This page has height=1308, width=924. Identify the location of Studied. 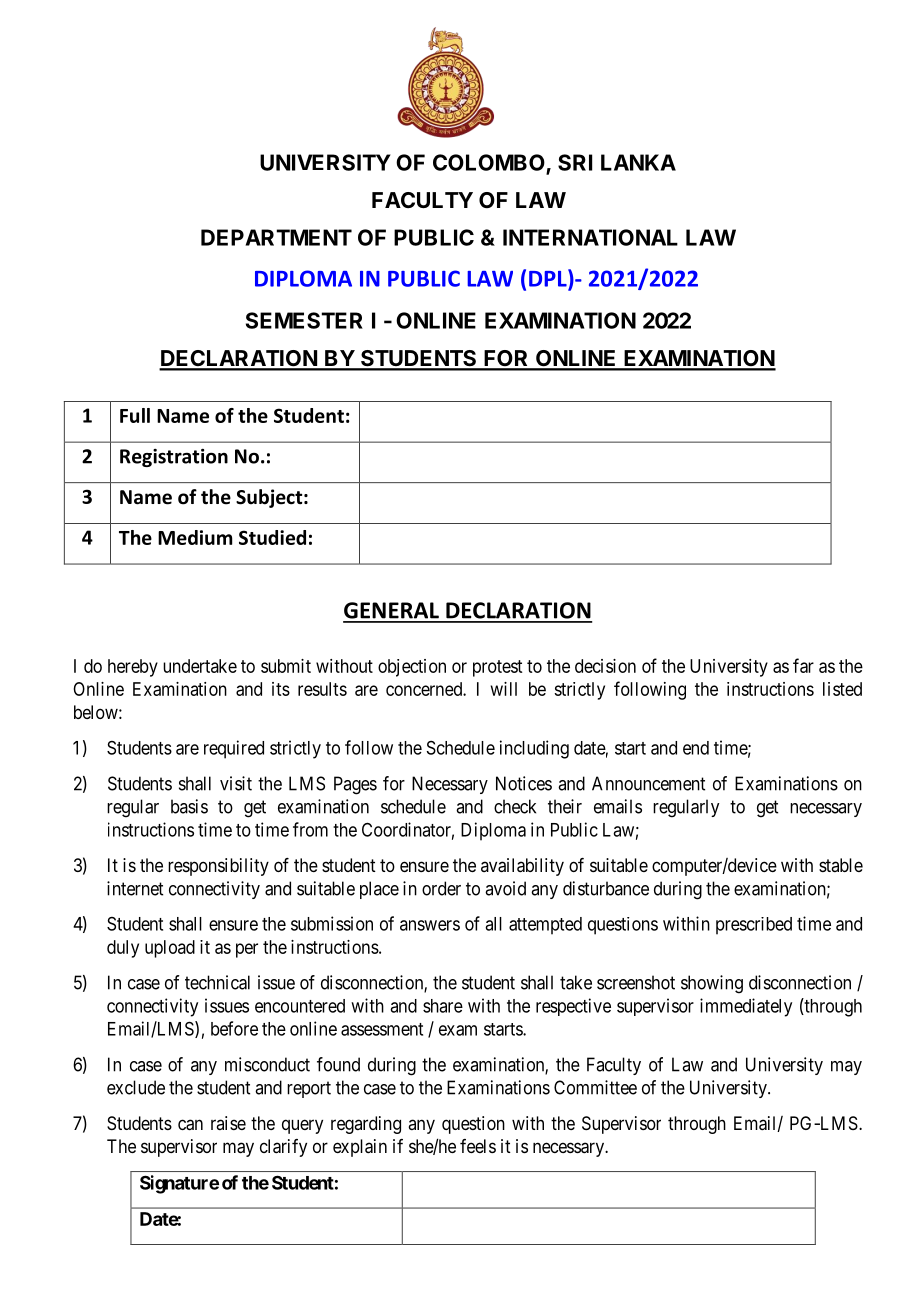
(272, 537).
